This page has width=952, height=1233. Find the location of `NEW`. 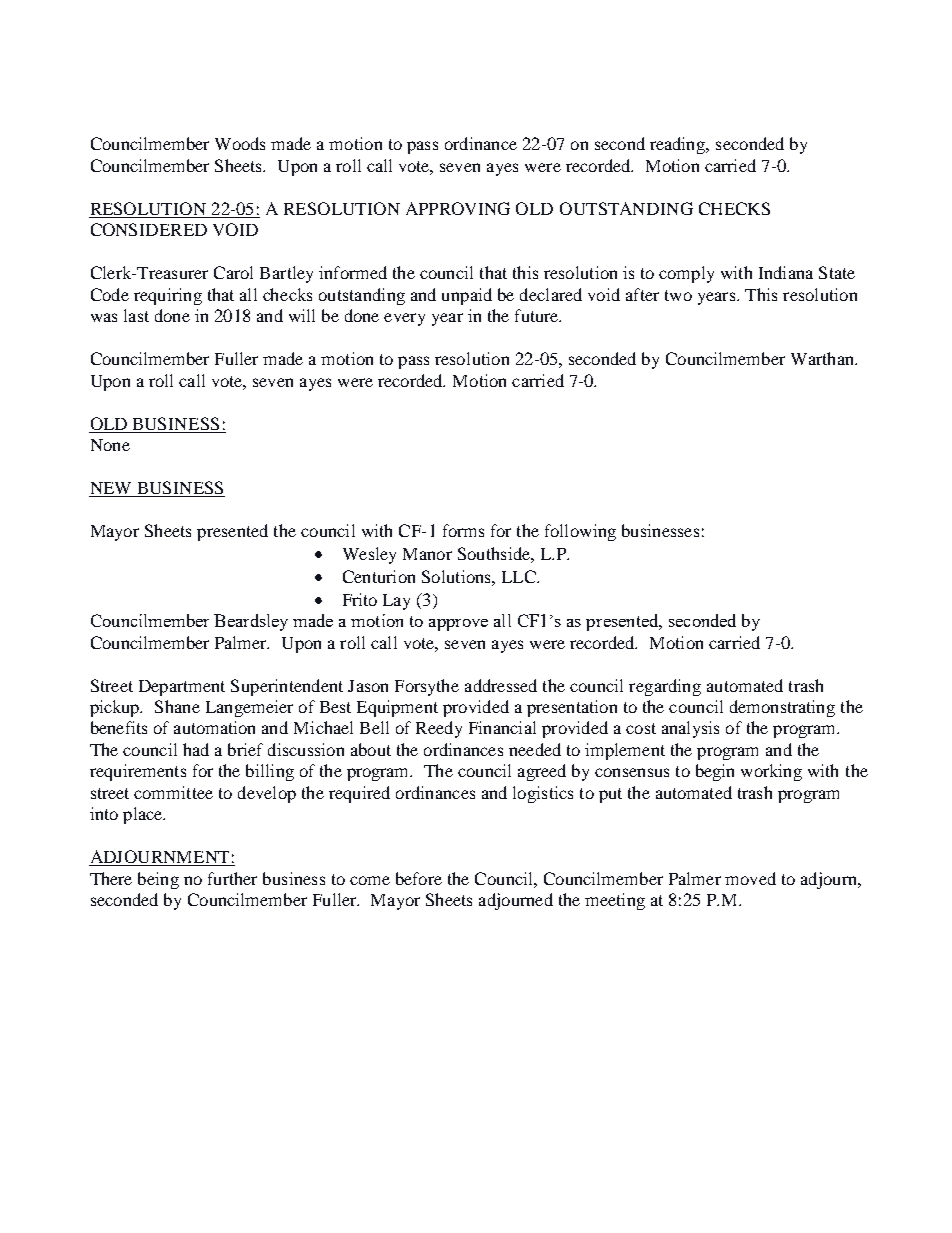

NEW is located at coordinates (111, 489).
